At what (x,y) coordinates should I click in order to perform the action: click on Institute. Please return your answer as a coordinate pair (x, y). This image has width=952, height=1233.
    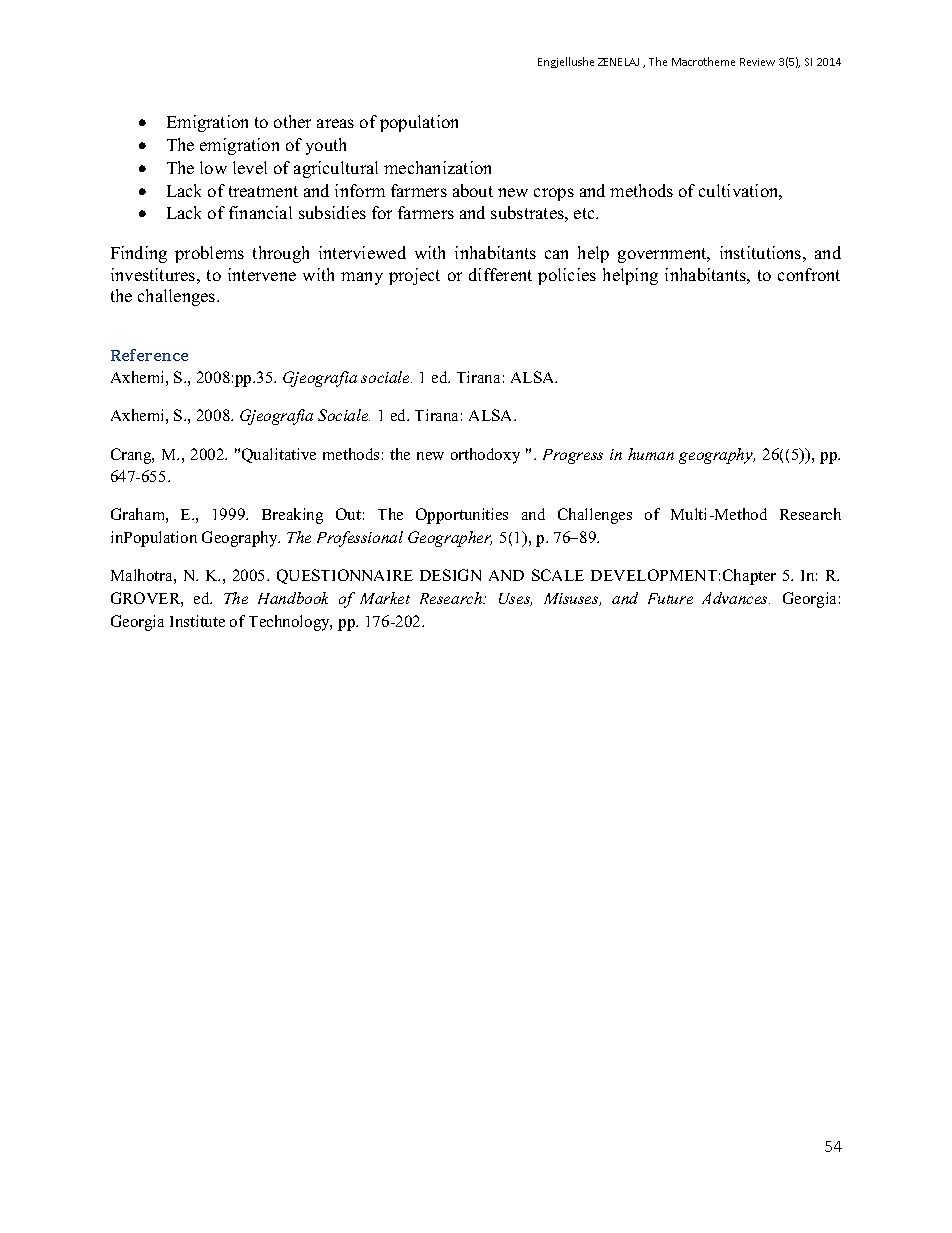
    Looking at the image, I should click on (197, 621).
